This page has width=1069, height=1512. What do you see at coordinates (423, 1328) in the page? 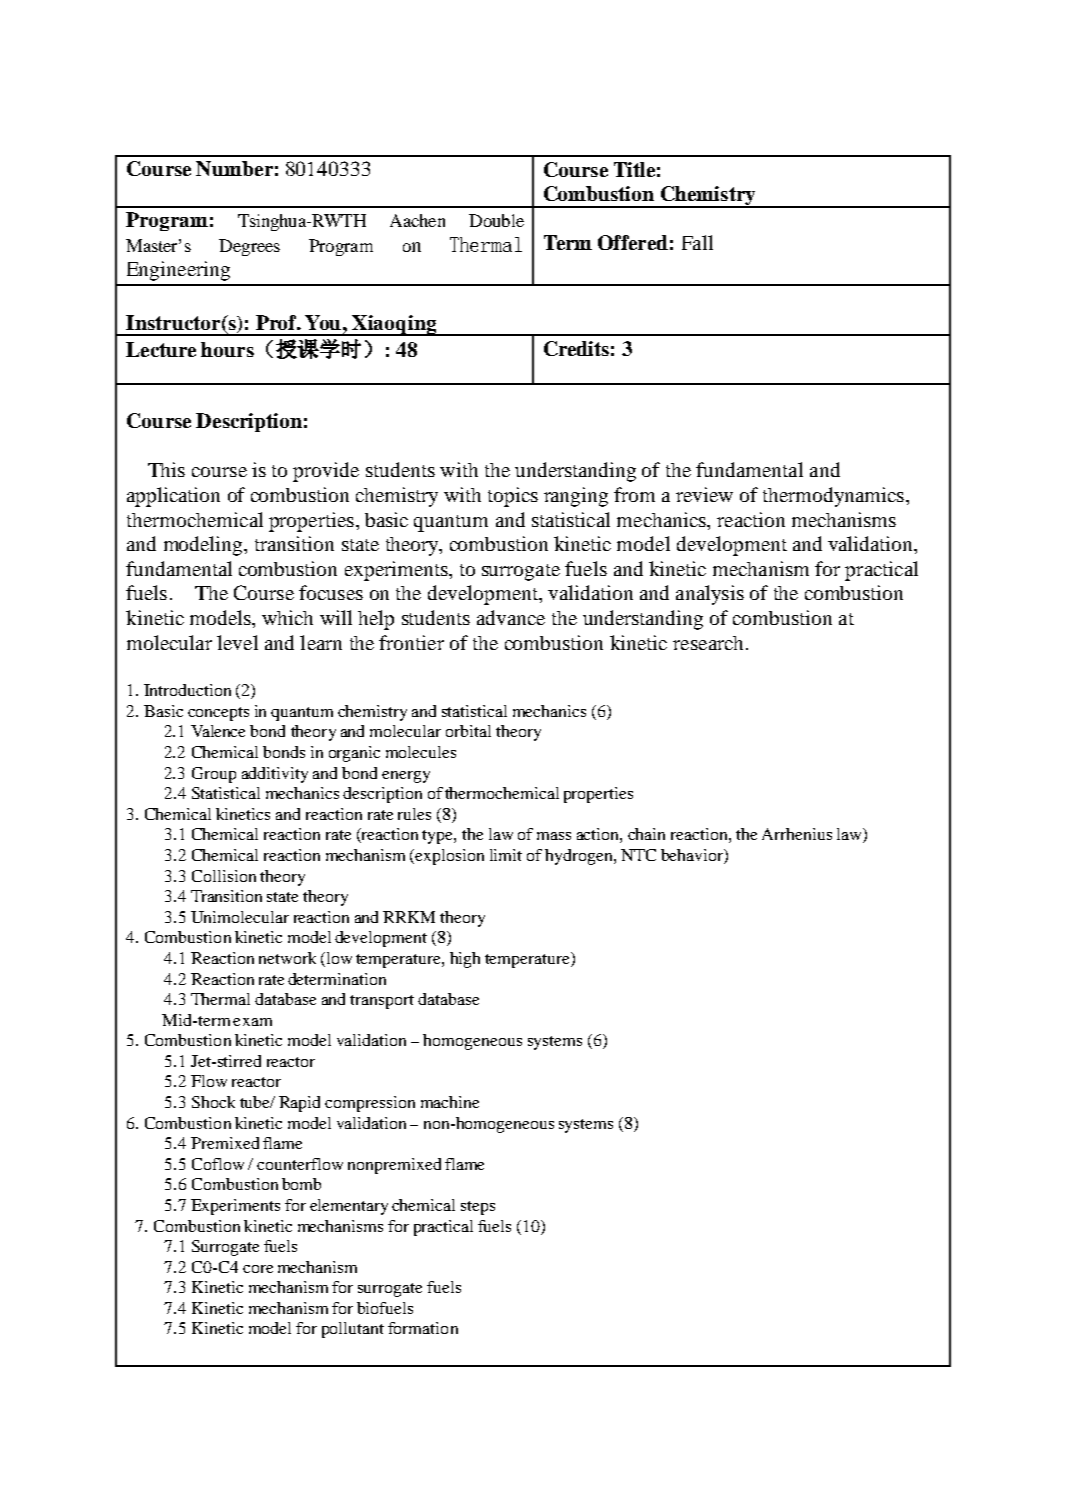
I see `formation` at bounding box center [423, 1328].
